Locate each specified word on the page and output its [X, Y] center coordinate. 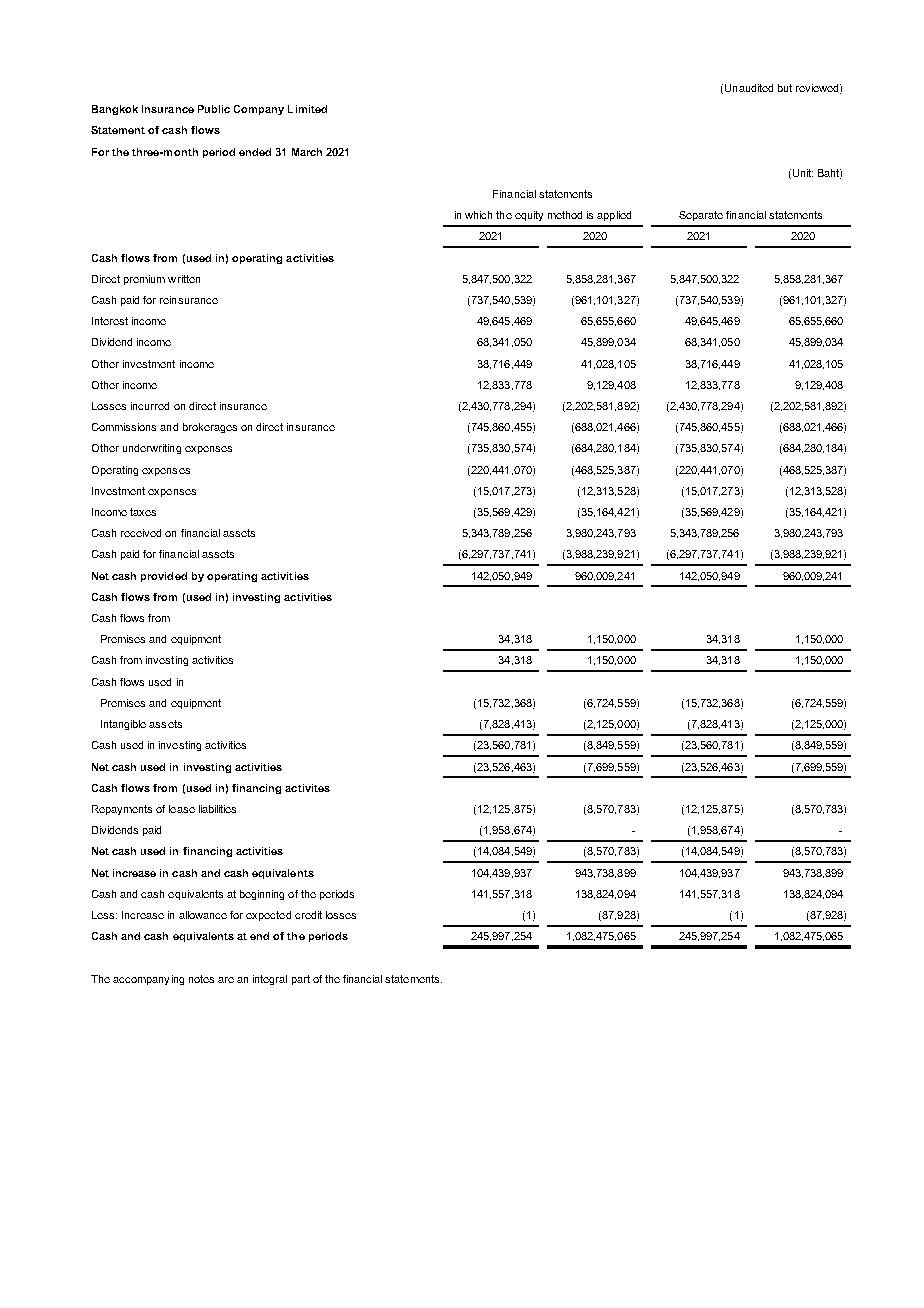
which [478, 215]
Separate [701, 216]
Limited [307, 109]
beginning [262, 895]
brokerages [210, 428]
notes [201, 979]
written [184, 279]
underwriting [152, 449]
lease [182, 809]
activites [307, 788]
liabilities [217, 809]
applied [614, 216]
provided [164, 577]
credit [308, 915]
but [785, 88]
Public [214, 109]
